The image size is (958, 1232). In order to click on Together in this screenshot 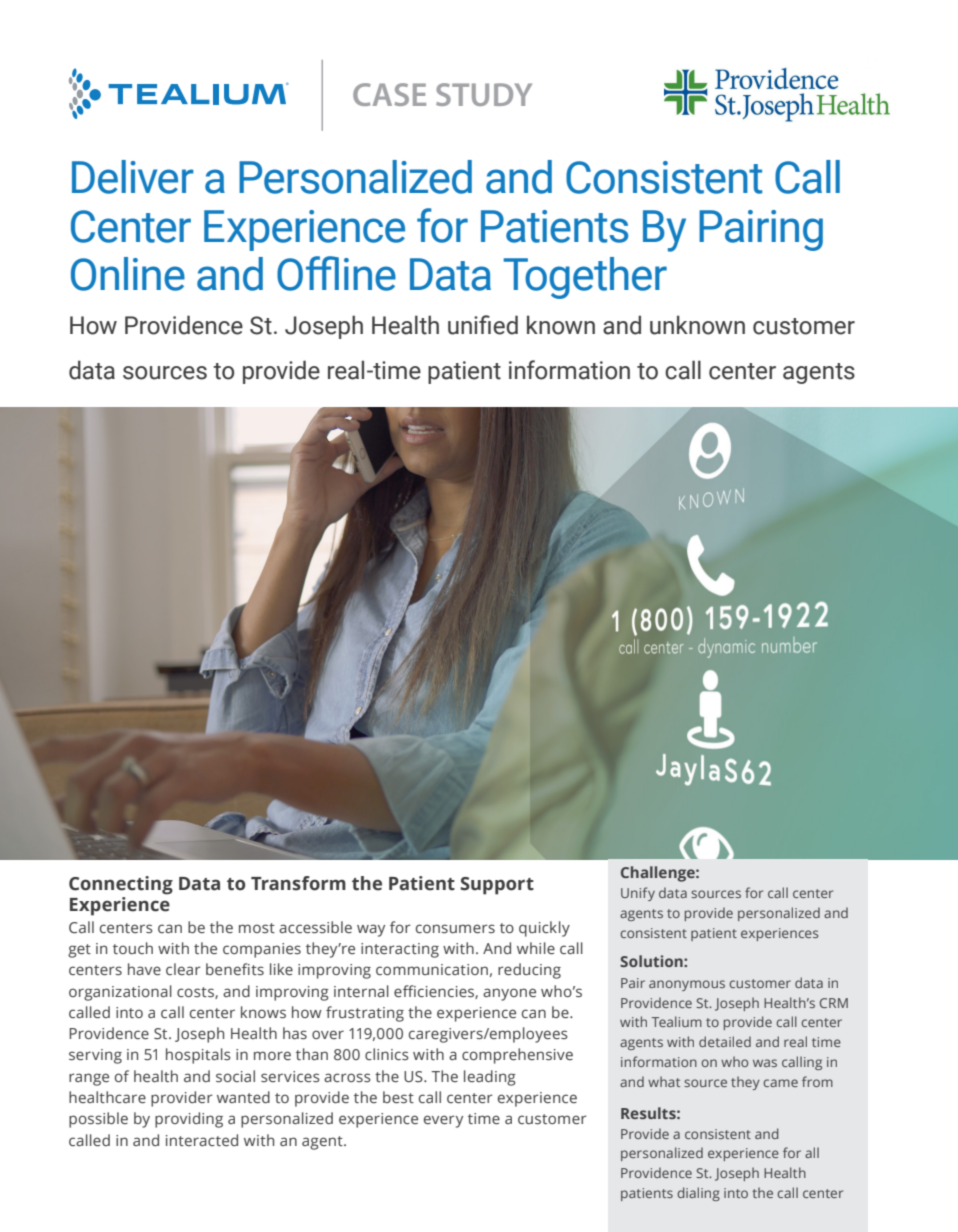, I will do `click(585, 278)`.
